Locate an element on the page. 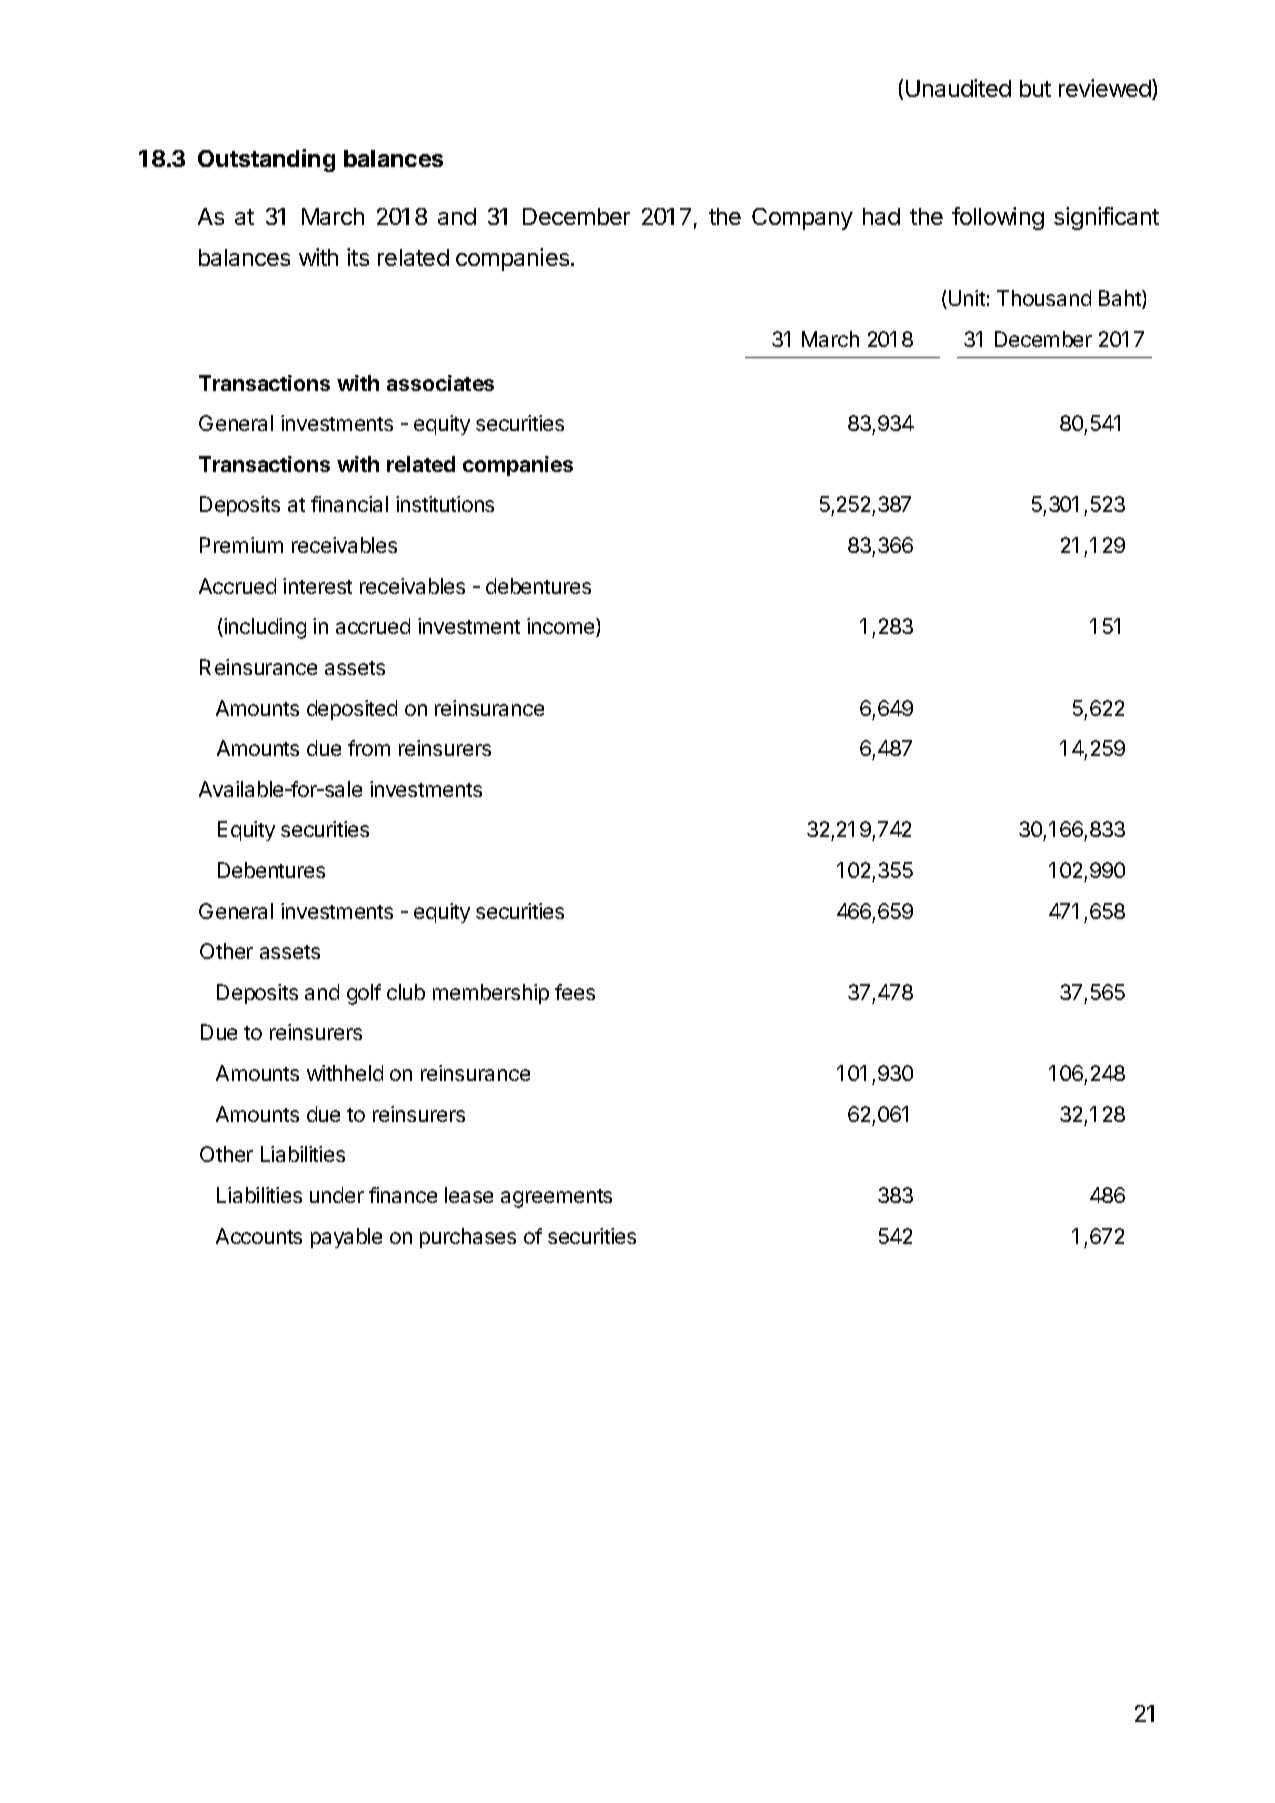  Company is located at coordinates (802, 219).
